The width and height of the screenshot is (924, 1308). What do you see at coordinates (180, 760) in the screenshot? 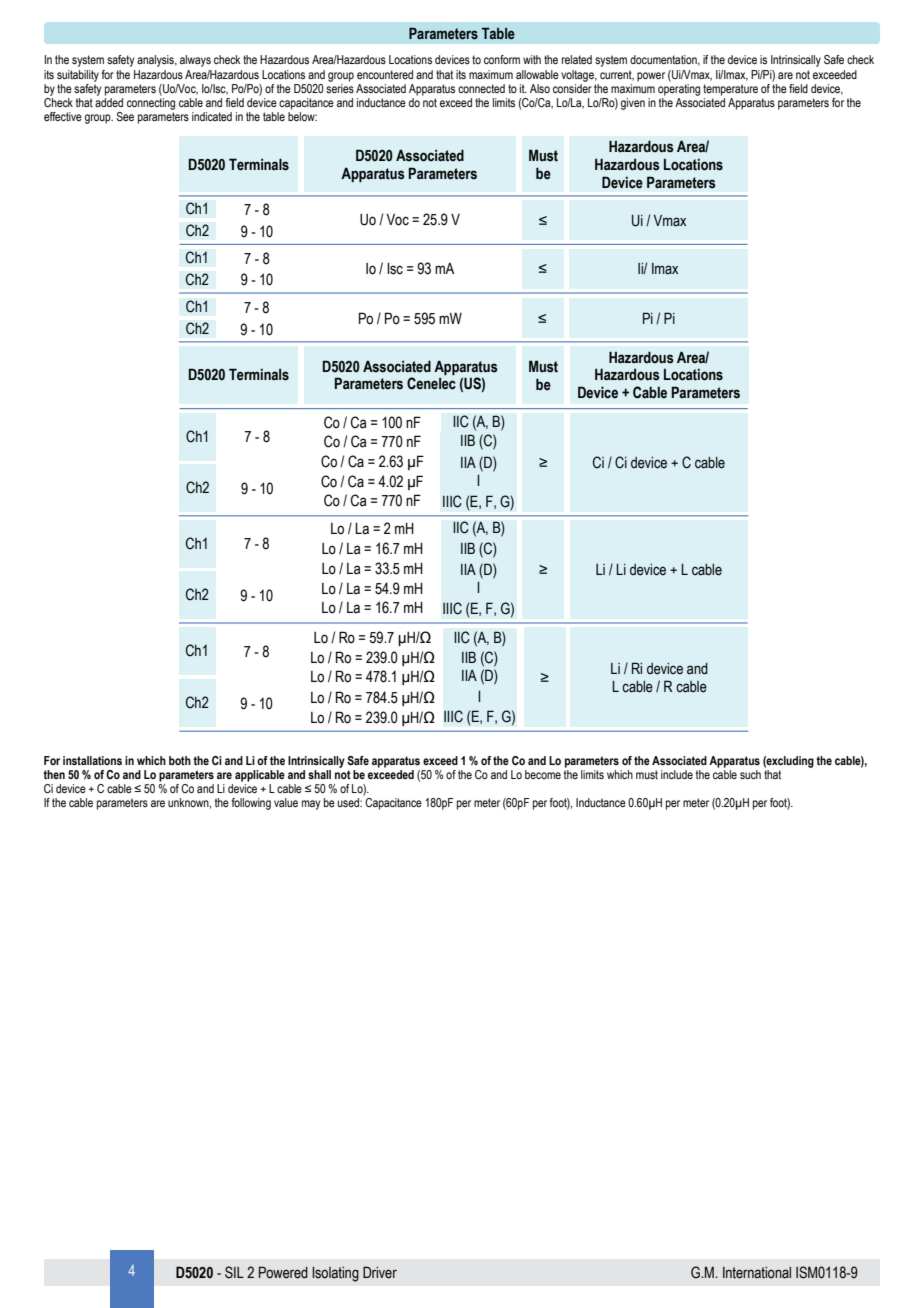
I see `both` at bounding box center [180, 760].
